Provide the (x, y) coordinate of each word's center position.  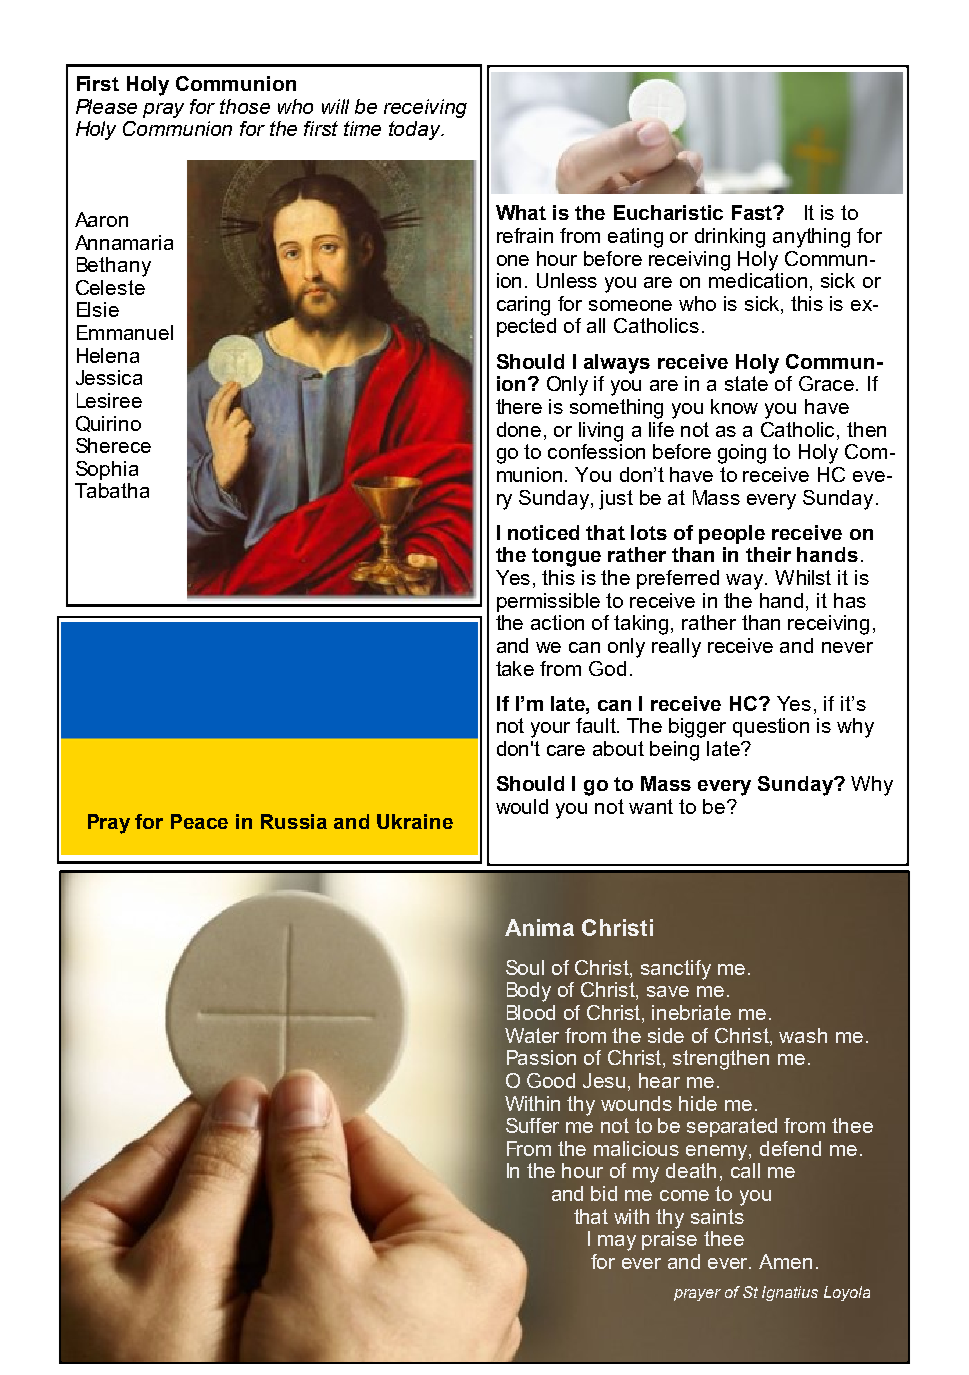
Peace (199, 821)
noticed (543, 532)
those (245, 106)
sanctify (676, 970)
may (617, 1243)
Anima (539, 927)
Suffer (532, 1125)
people (732, 534)
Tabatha (112, 490)
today (416, 130)
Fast (753, 212)
